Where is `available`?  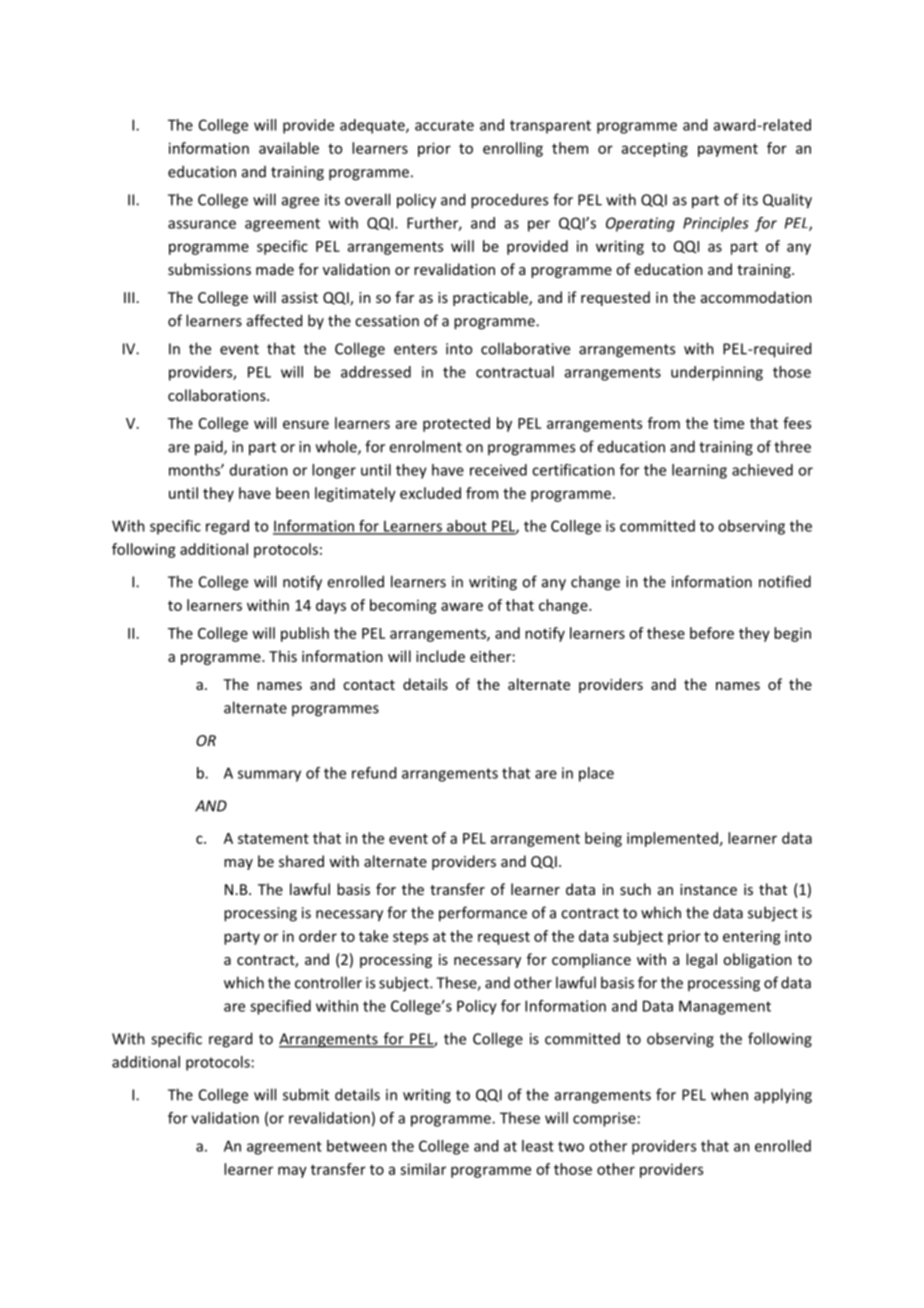 available is located at coordinates (289, 148).
